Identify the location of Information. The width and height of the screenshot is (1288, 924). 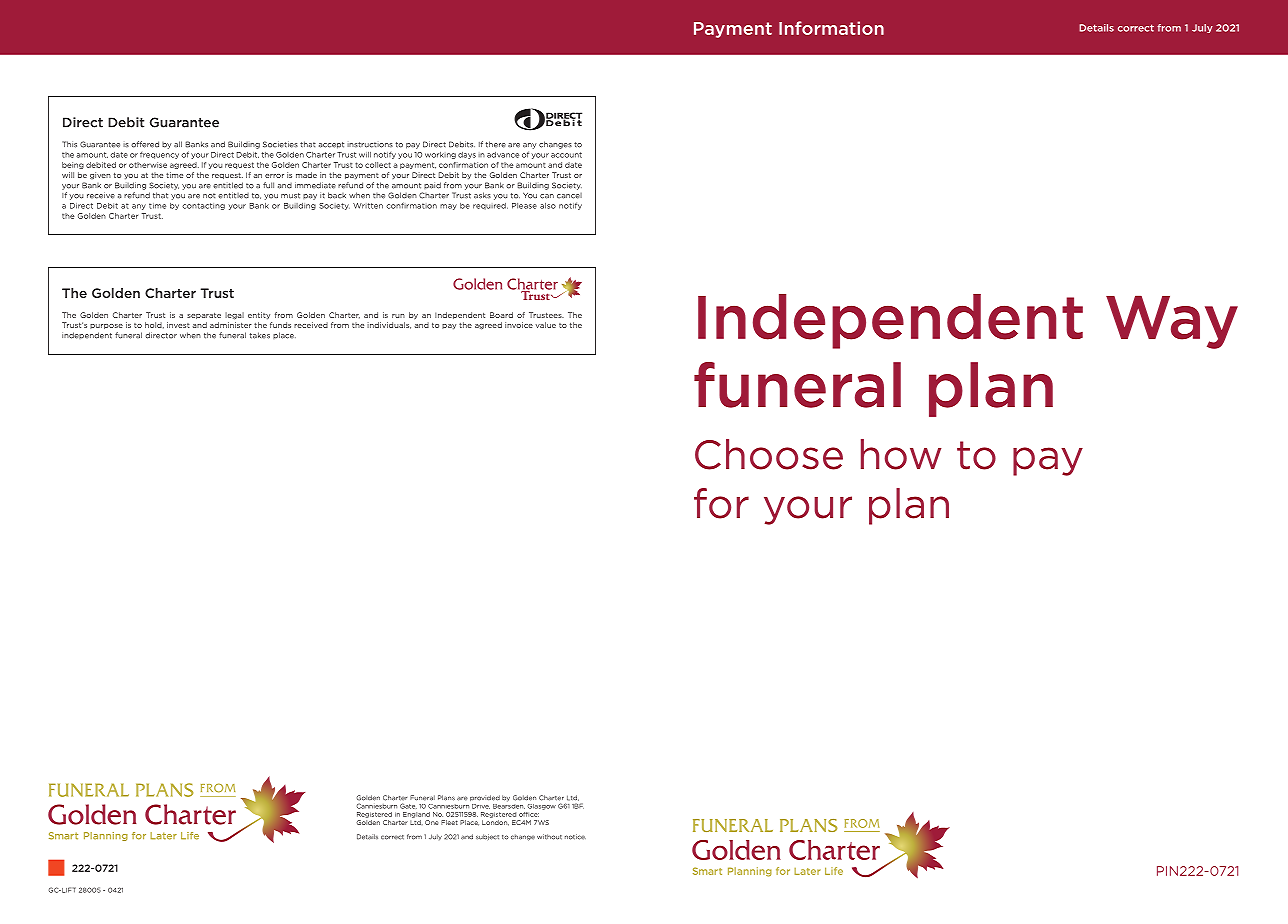
(831, 28).
